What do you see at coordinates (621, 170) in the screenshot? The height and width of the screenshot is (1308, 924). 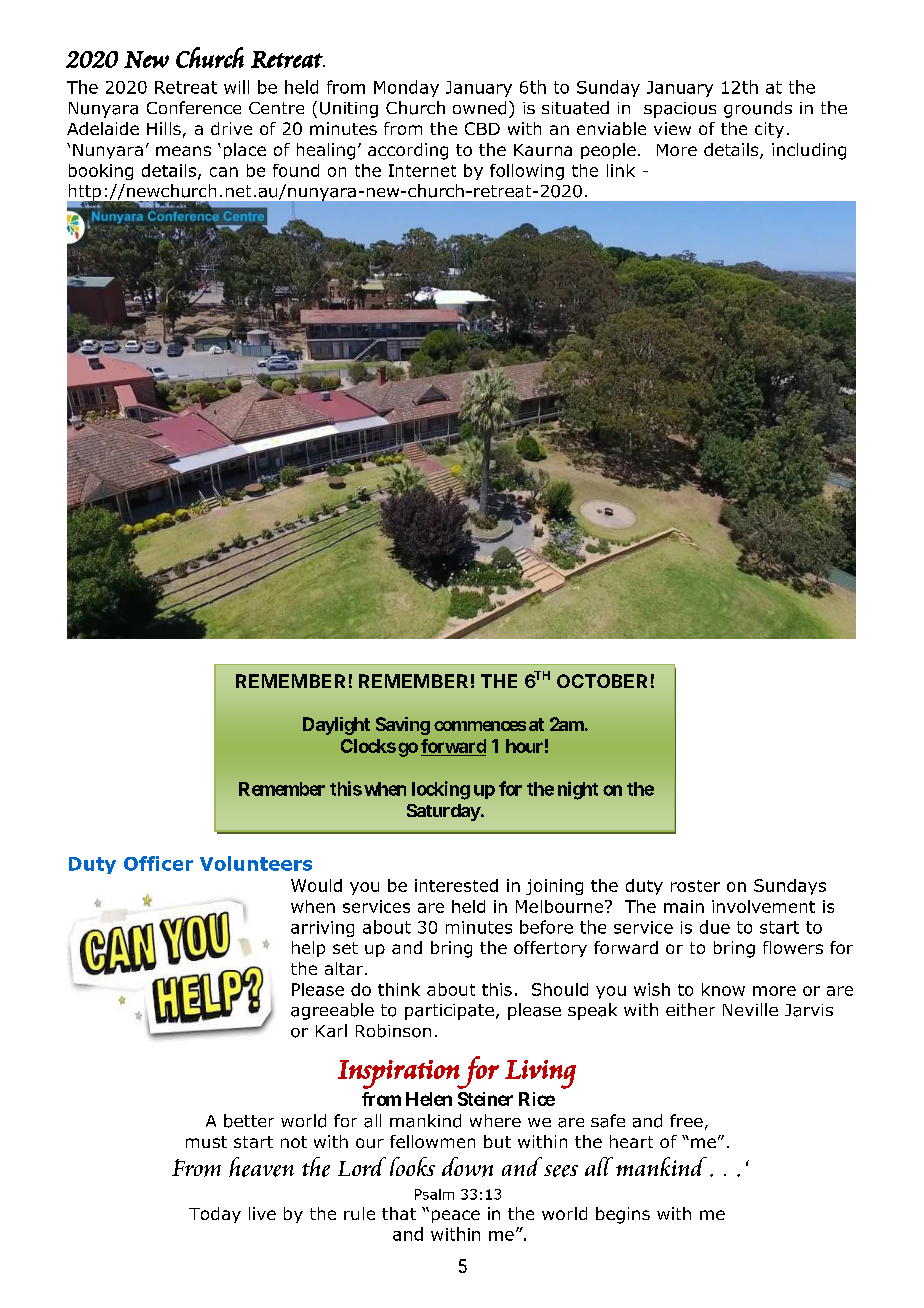 I see `link` at bounding box center [621, 170].
